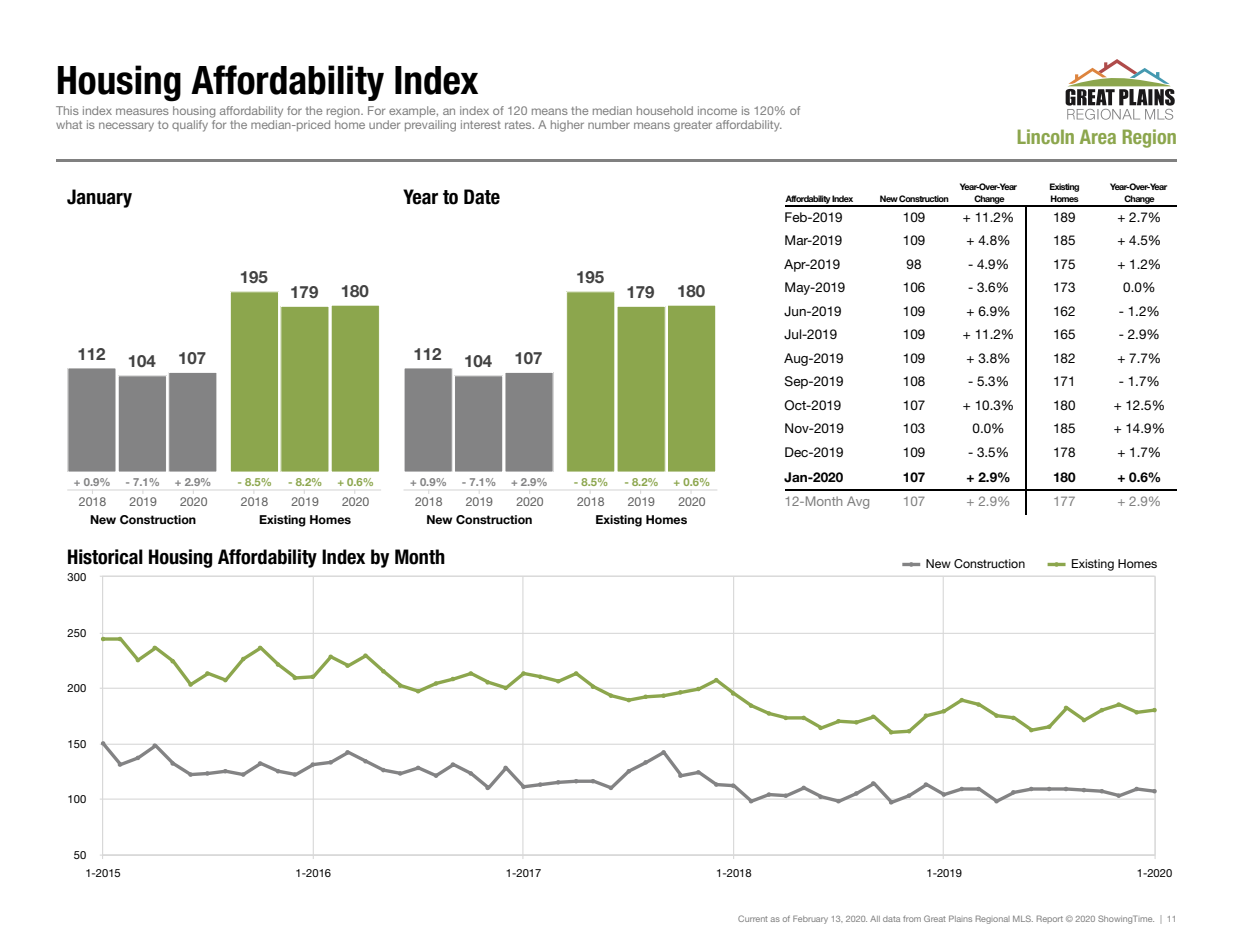 This screenshot has width=1233, height=952. Describe the element at coordinates (105, 557) in the screenshot. I see `Historical` at that location.
